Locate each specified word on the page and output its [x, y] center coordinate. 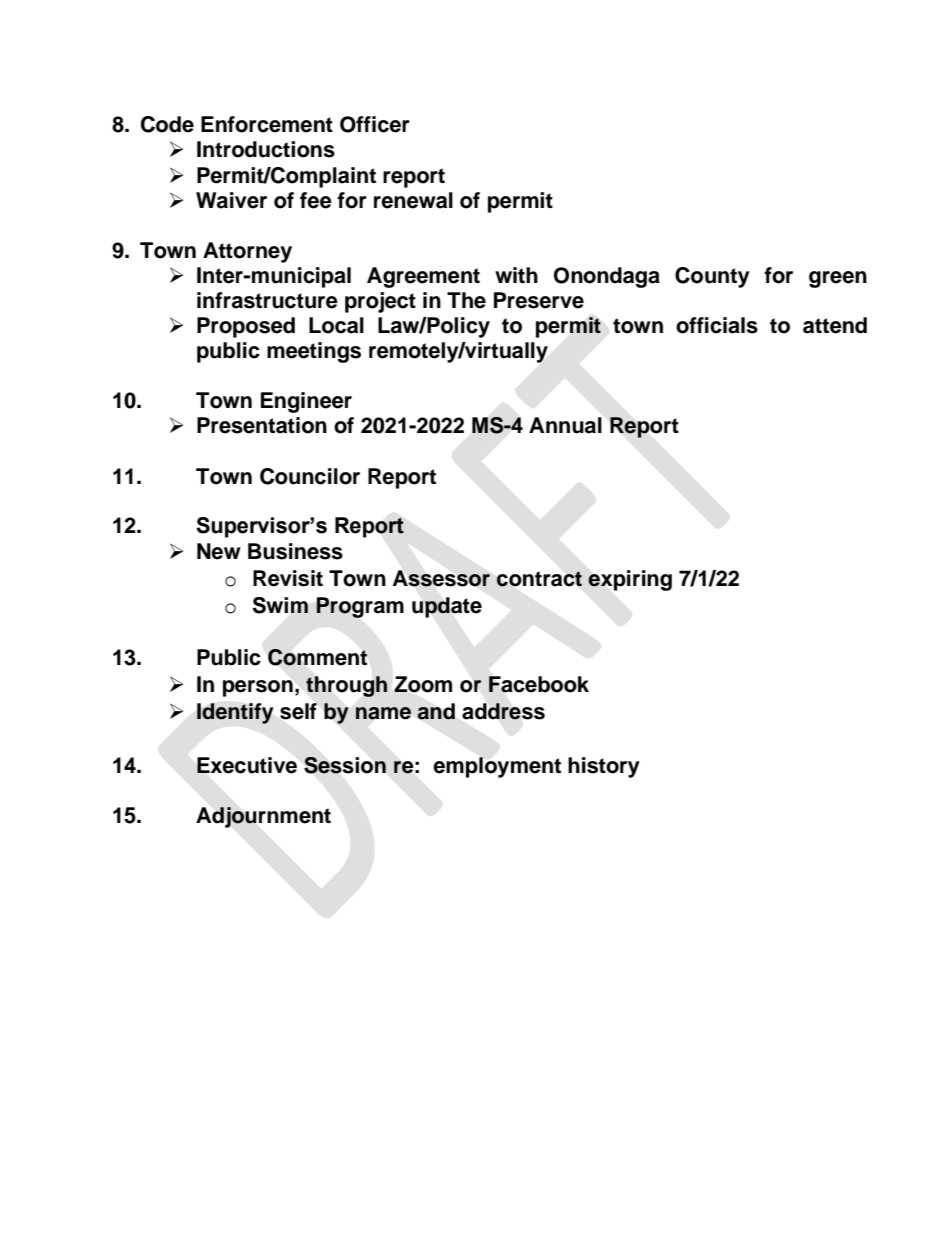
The [466, 300]
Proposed [246, 327]
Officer [375, 124]
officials [717, 325]
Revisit [288, 578]
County [712, 277]
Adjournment [263, 817]
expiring [630, 580]
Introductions [266, 149]
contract [539, 579]
